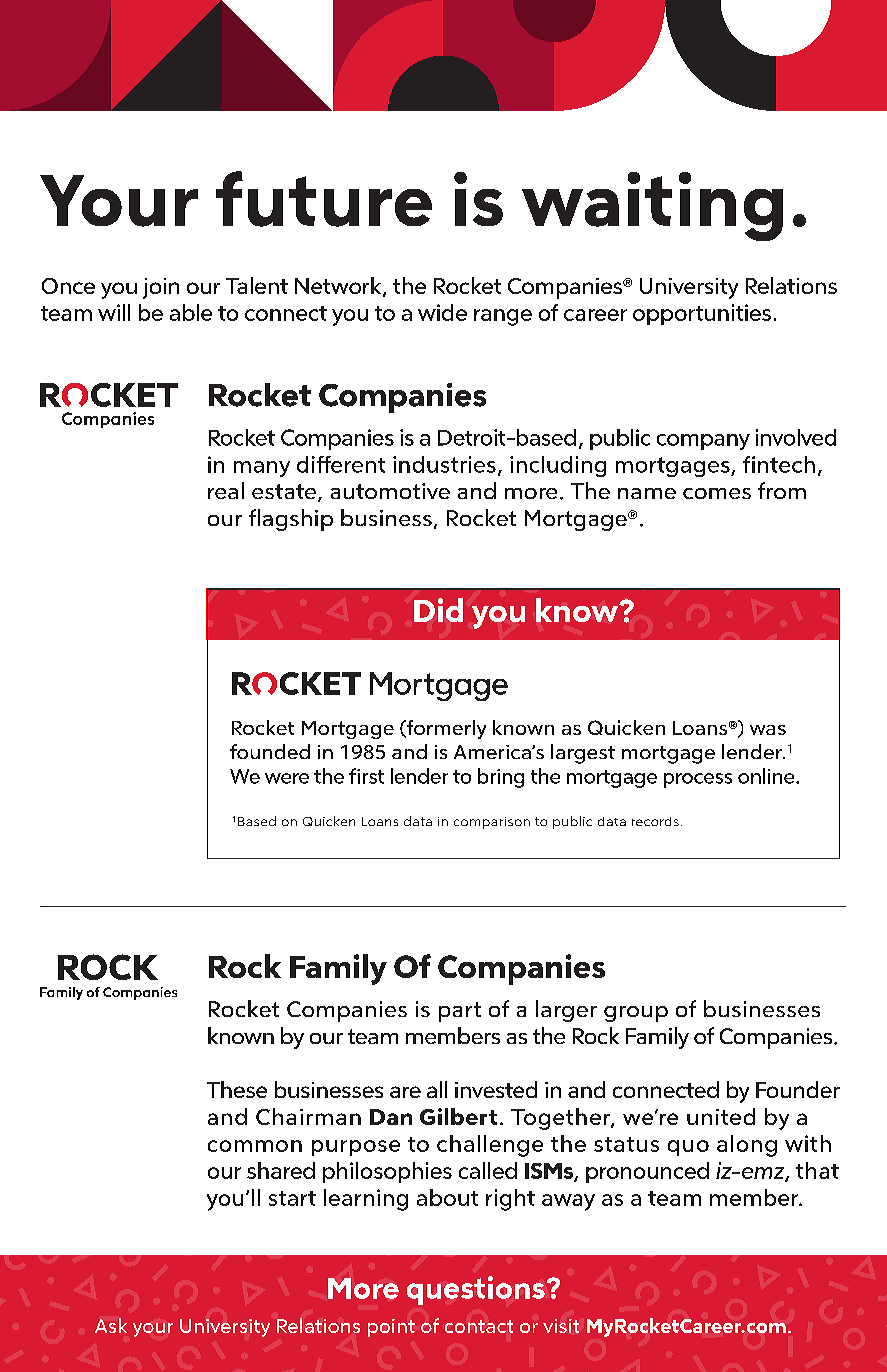 This image has height=1372, width=887. I want to click on join, so click(161, 288).
